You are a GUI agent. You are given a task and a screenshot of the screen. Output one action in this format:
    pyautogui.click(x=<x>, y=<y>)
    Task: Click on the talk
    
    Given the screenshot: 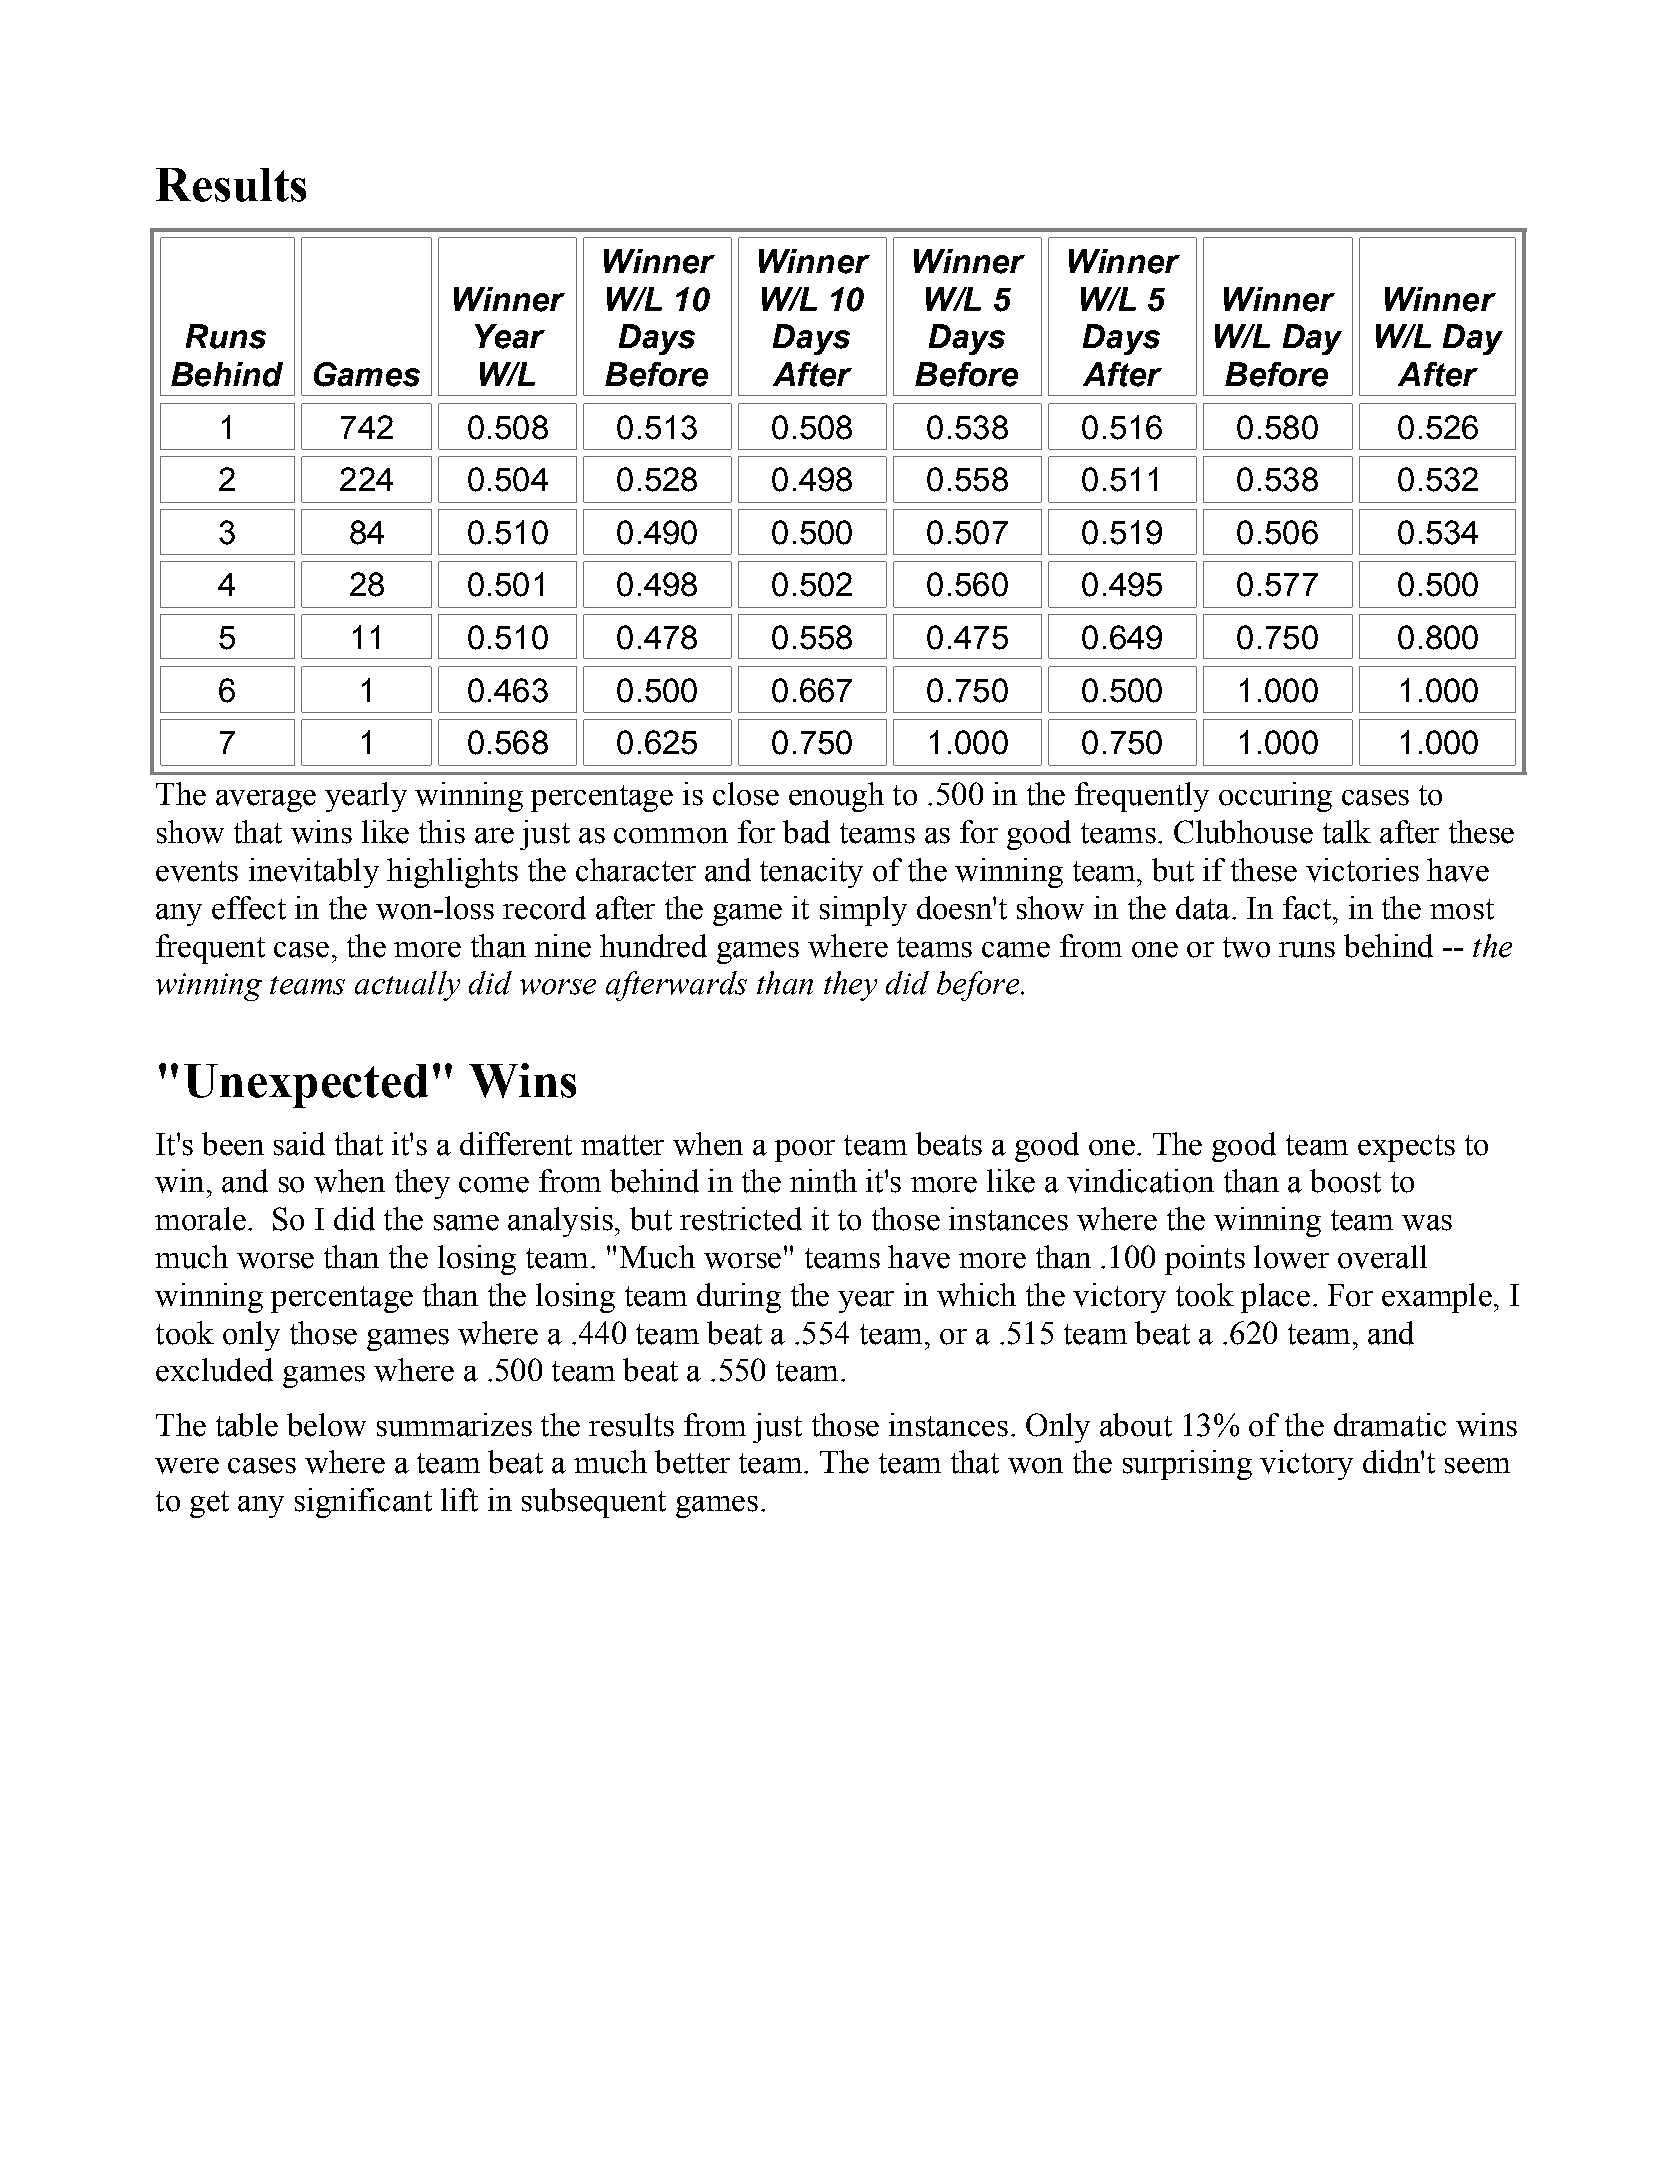 What is the action you would take?
    pyautogui.click(x=1347, y=832)
